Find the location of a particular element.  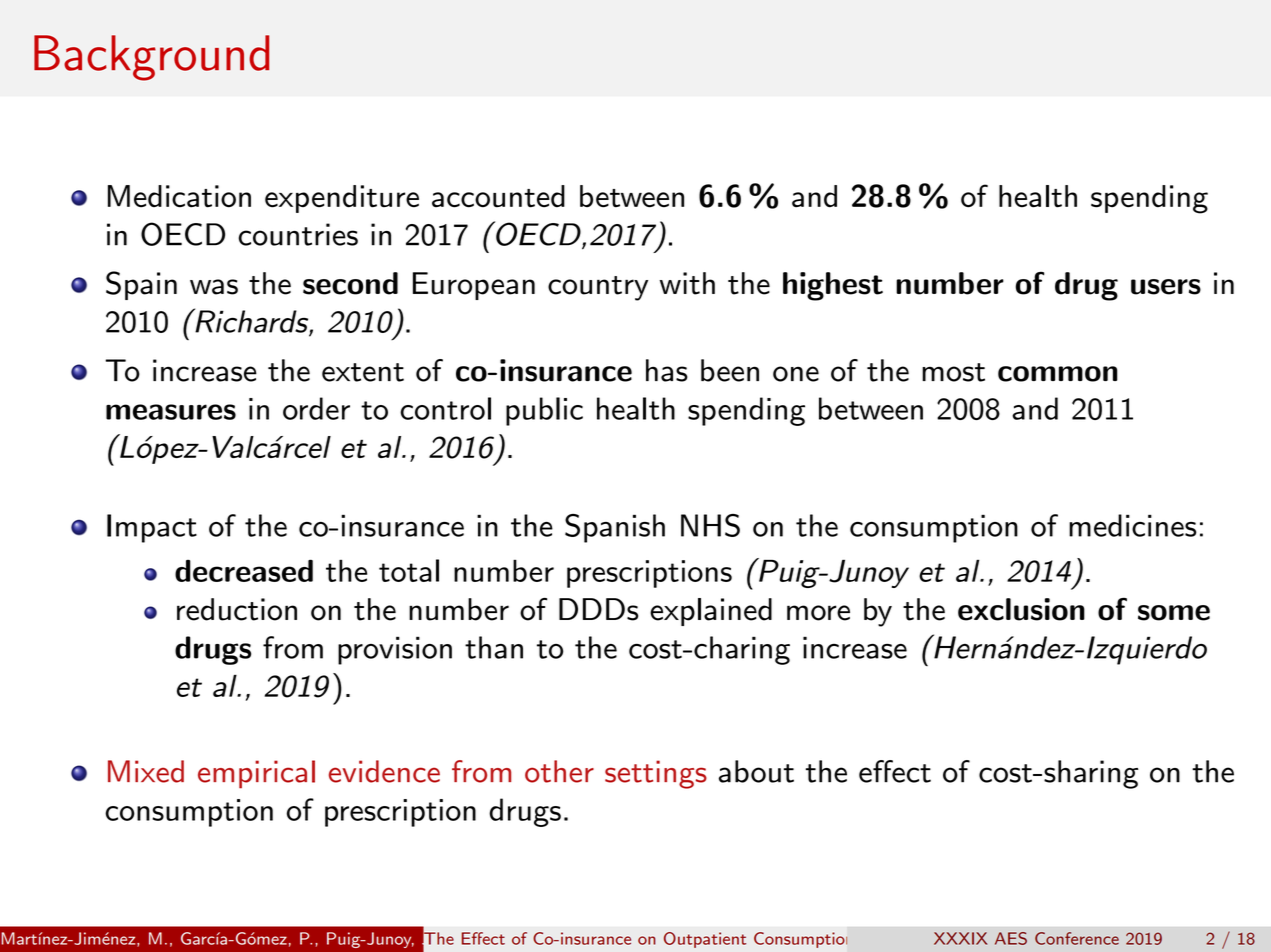

explained is located at coordinates (711, 612).
